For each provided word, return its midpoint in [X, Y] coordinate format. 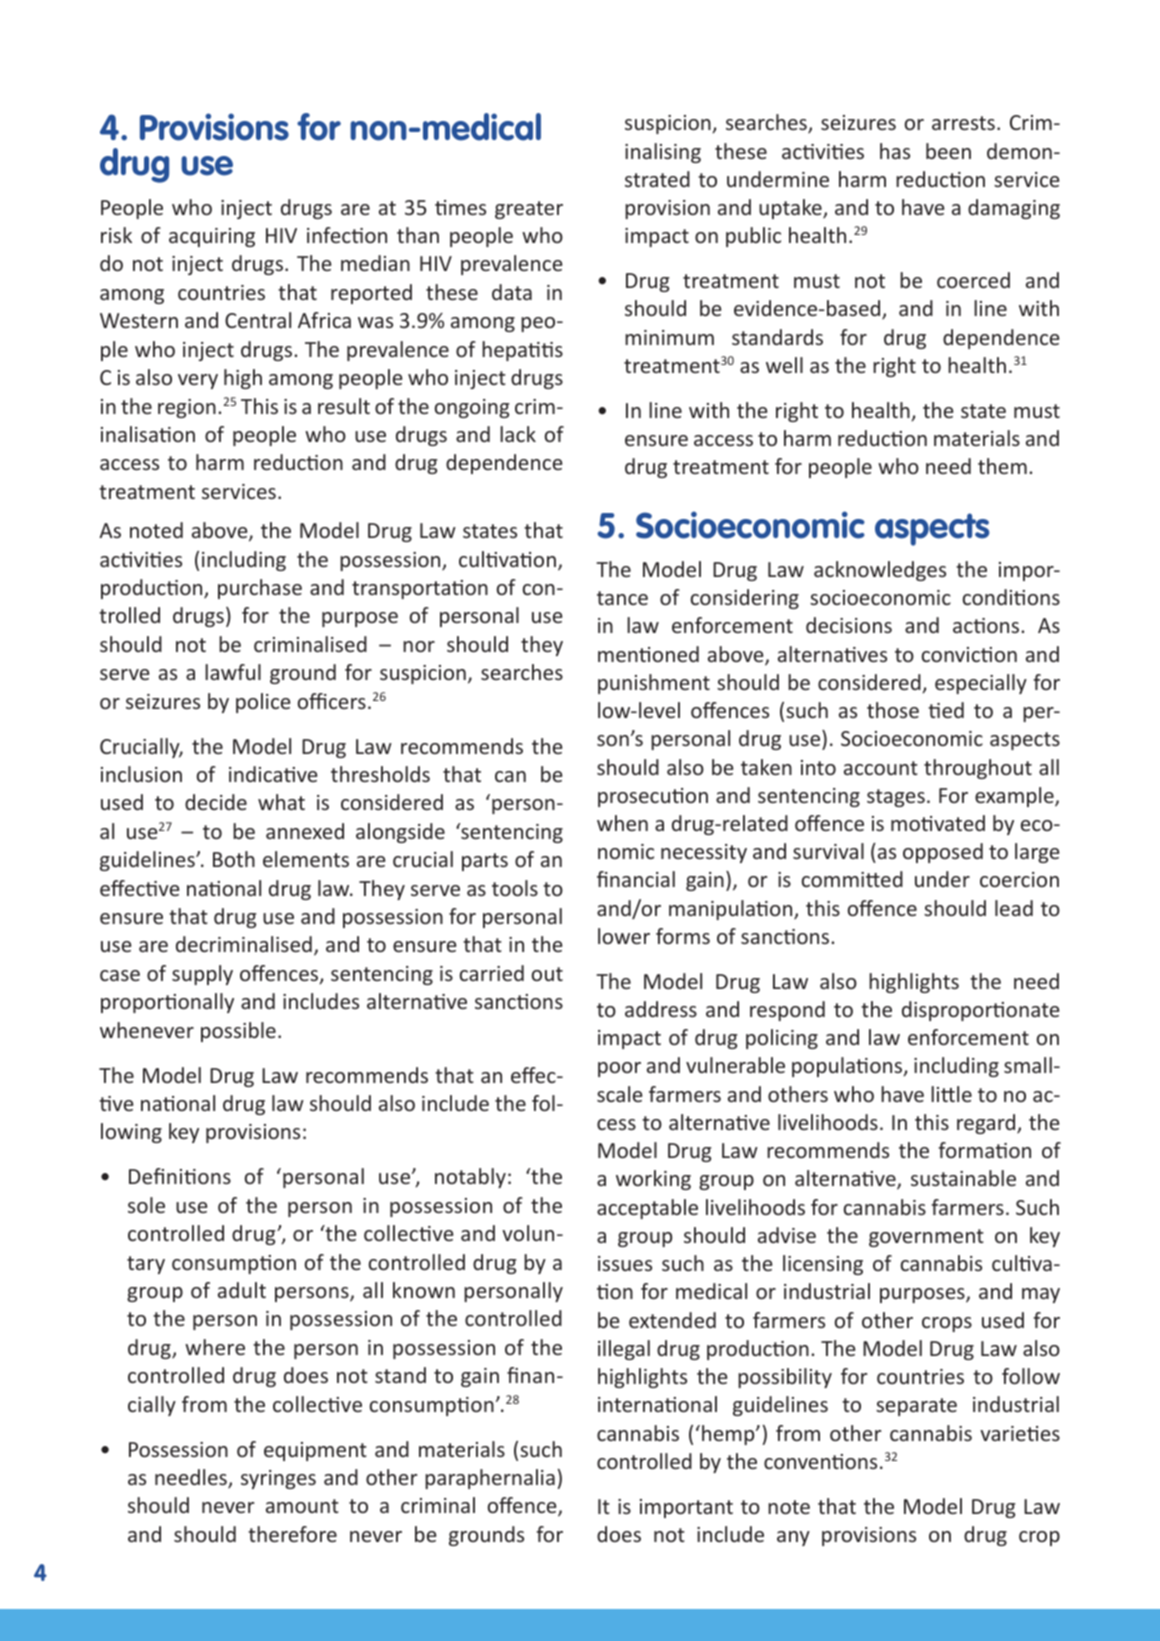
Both [234, 859]
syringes [278, 1479]
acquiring [212, 237]
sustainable [963, 1178]
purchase [260, 589]
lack [518, 434]
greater [529, 210]
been [948, 151]
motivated [938, 823]
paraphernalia [490, 1479]
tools [515, 888]
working [653, 1180]
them [1002, 466]
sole [146, 1205]
